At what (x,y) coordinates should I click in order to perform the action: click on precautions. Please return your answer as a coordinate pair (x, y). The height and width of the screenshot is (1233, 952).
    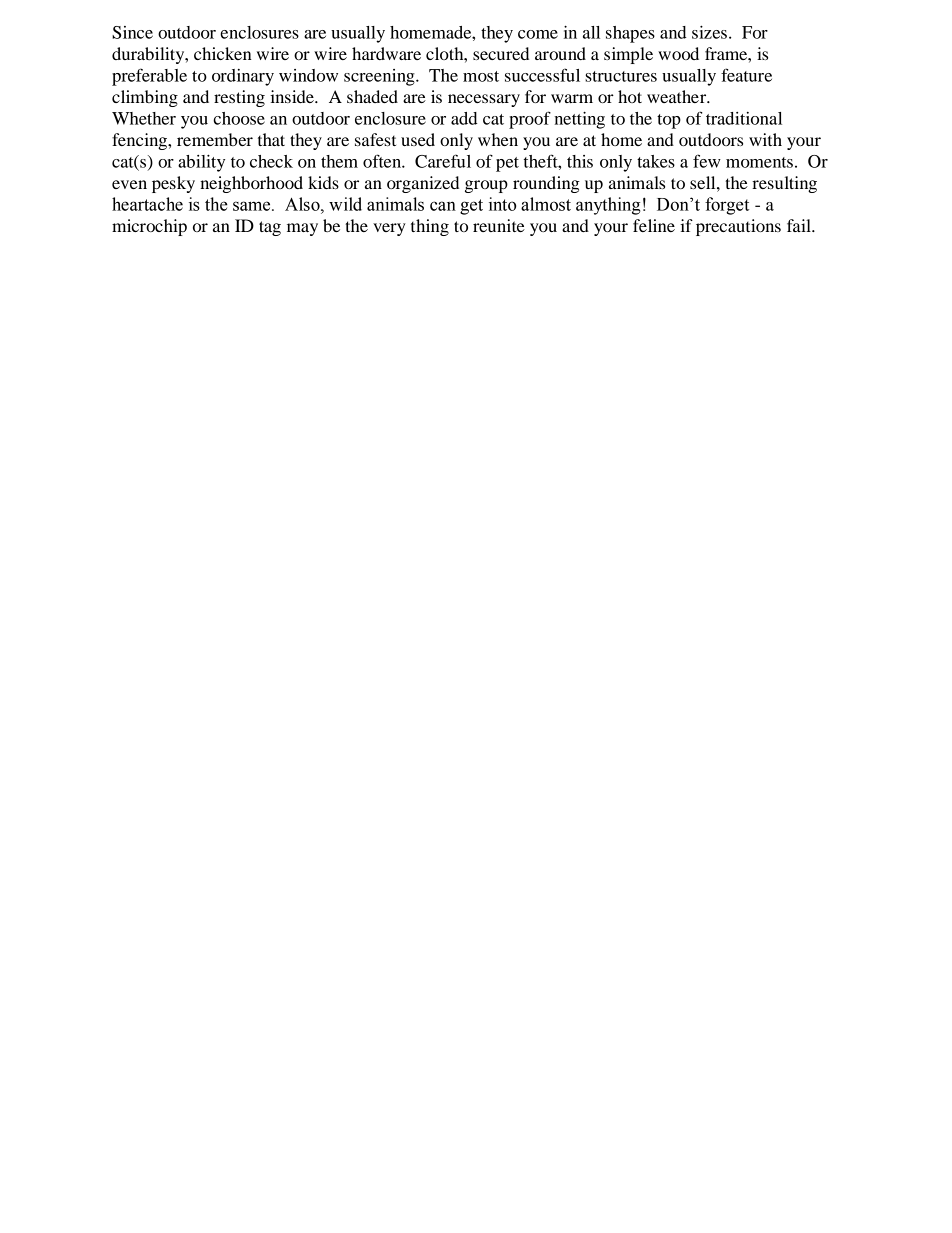
    Looking at the image, I should click on (738, 227).
